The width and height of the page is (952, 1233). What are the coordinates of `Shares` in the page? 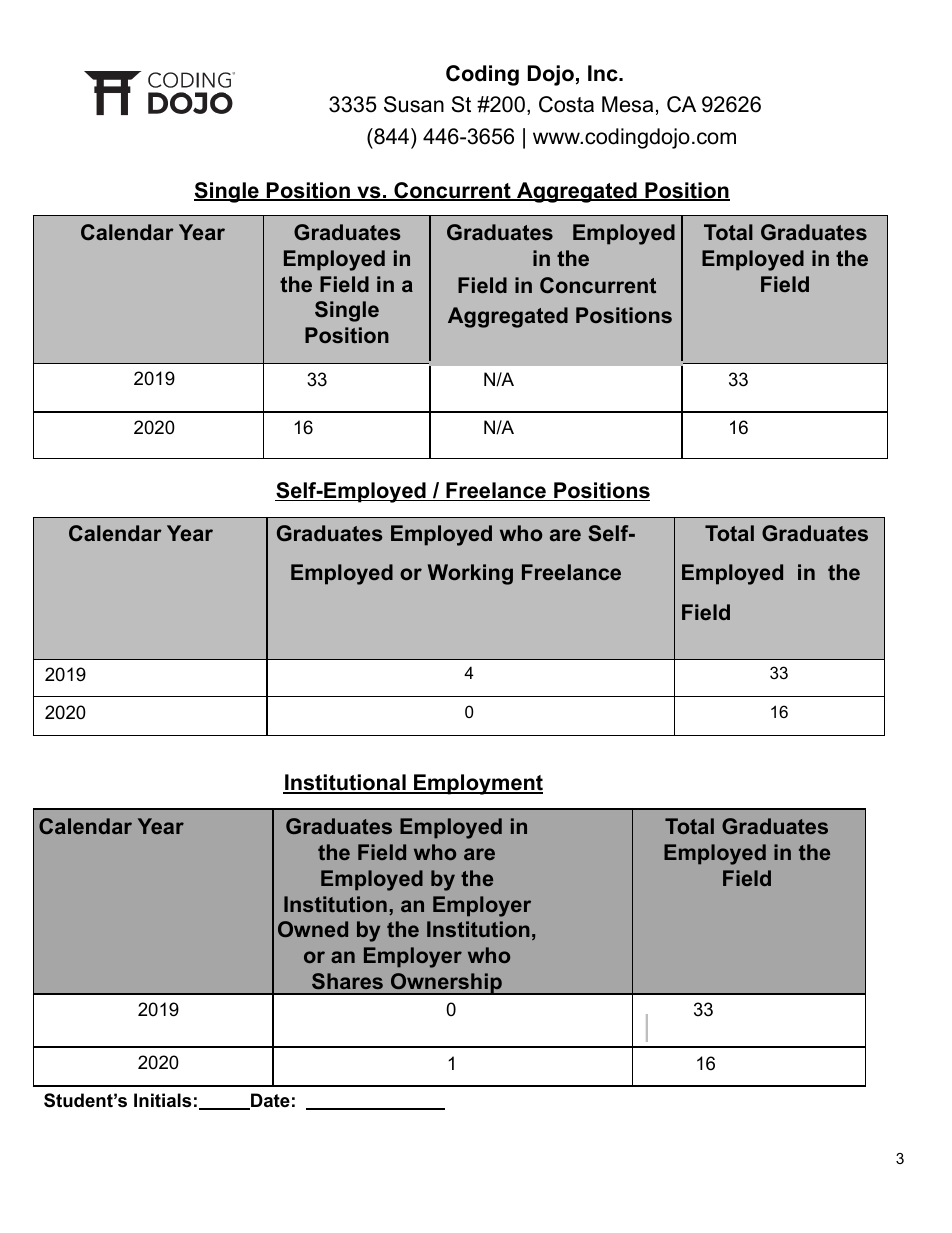 It's located at (347, 981).
